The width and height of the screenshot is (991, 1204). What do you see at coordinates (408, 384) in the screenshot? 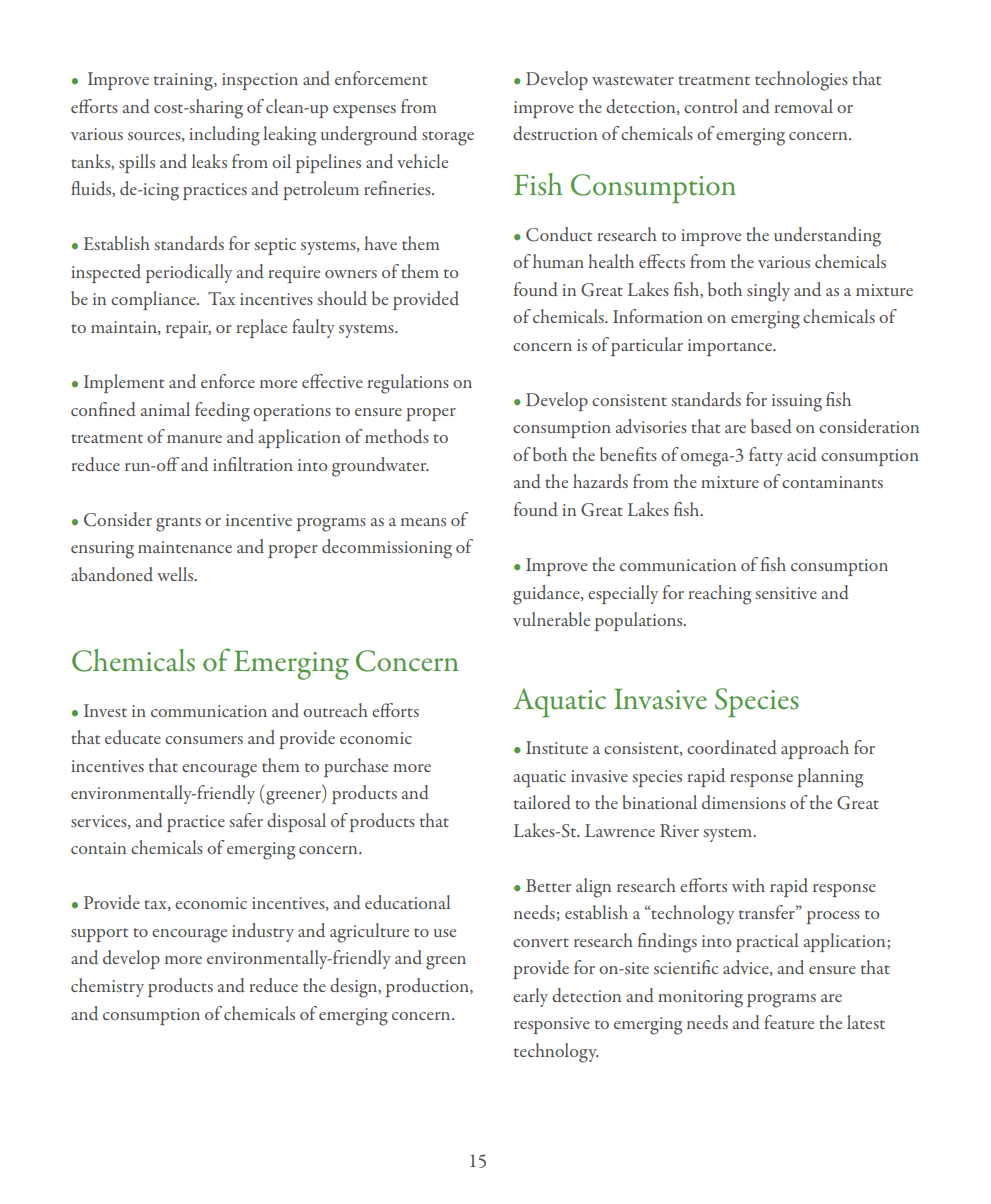
I see `regulations` at bounding box center [408, 384].
